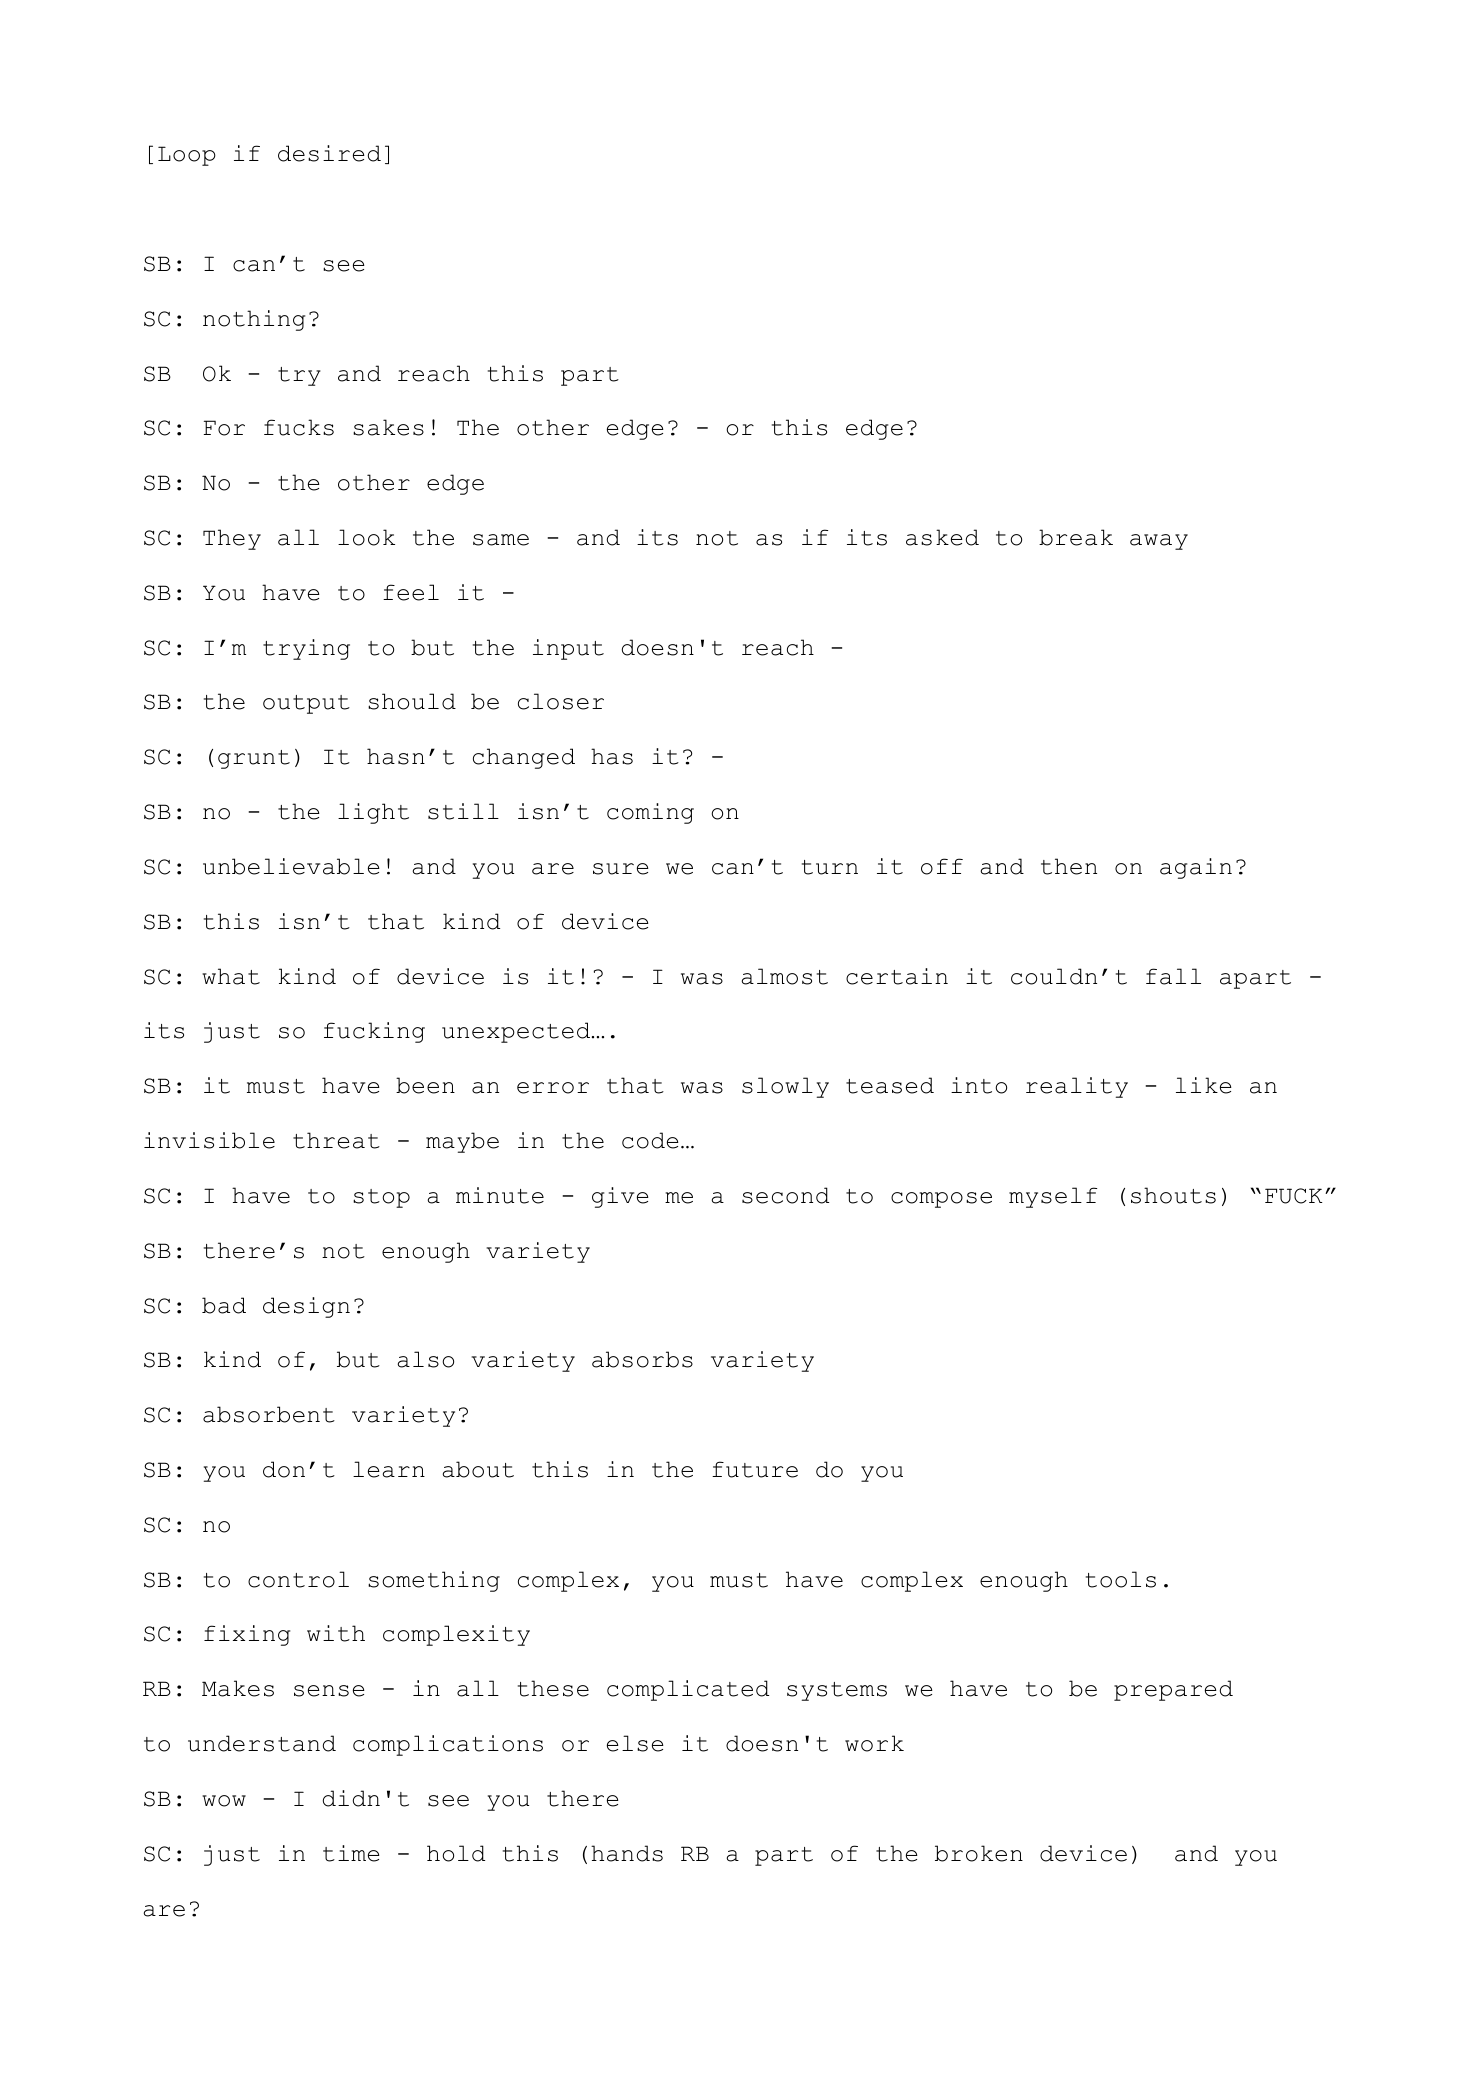  What do you see at coordinates (231, 976) in the screenshot?
I see `what` at bounding box center [231, 976].
